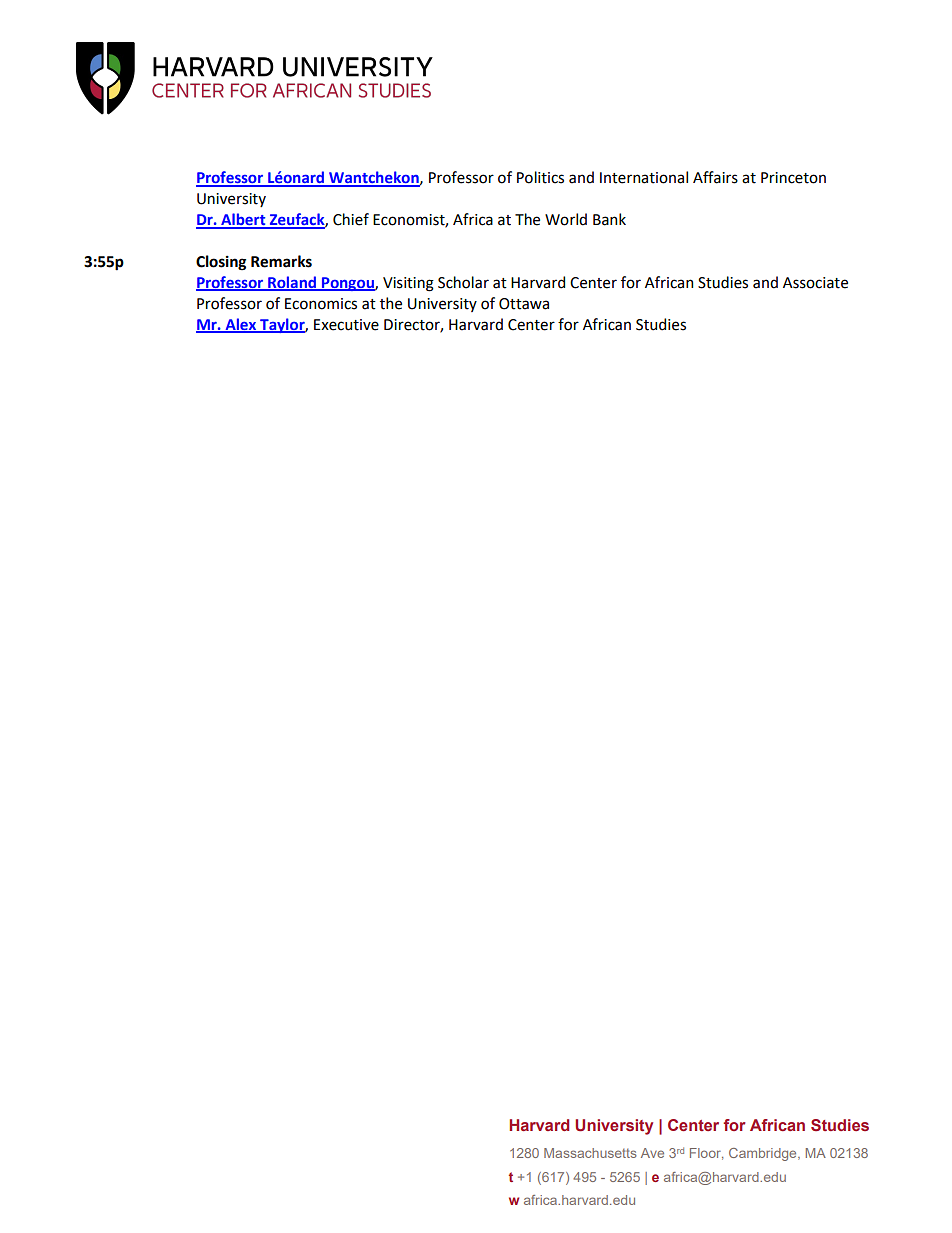  Describe the element at coordinates (463, 282) in the screenshot. I see `Scholar` at that location.
